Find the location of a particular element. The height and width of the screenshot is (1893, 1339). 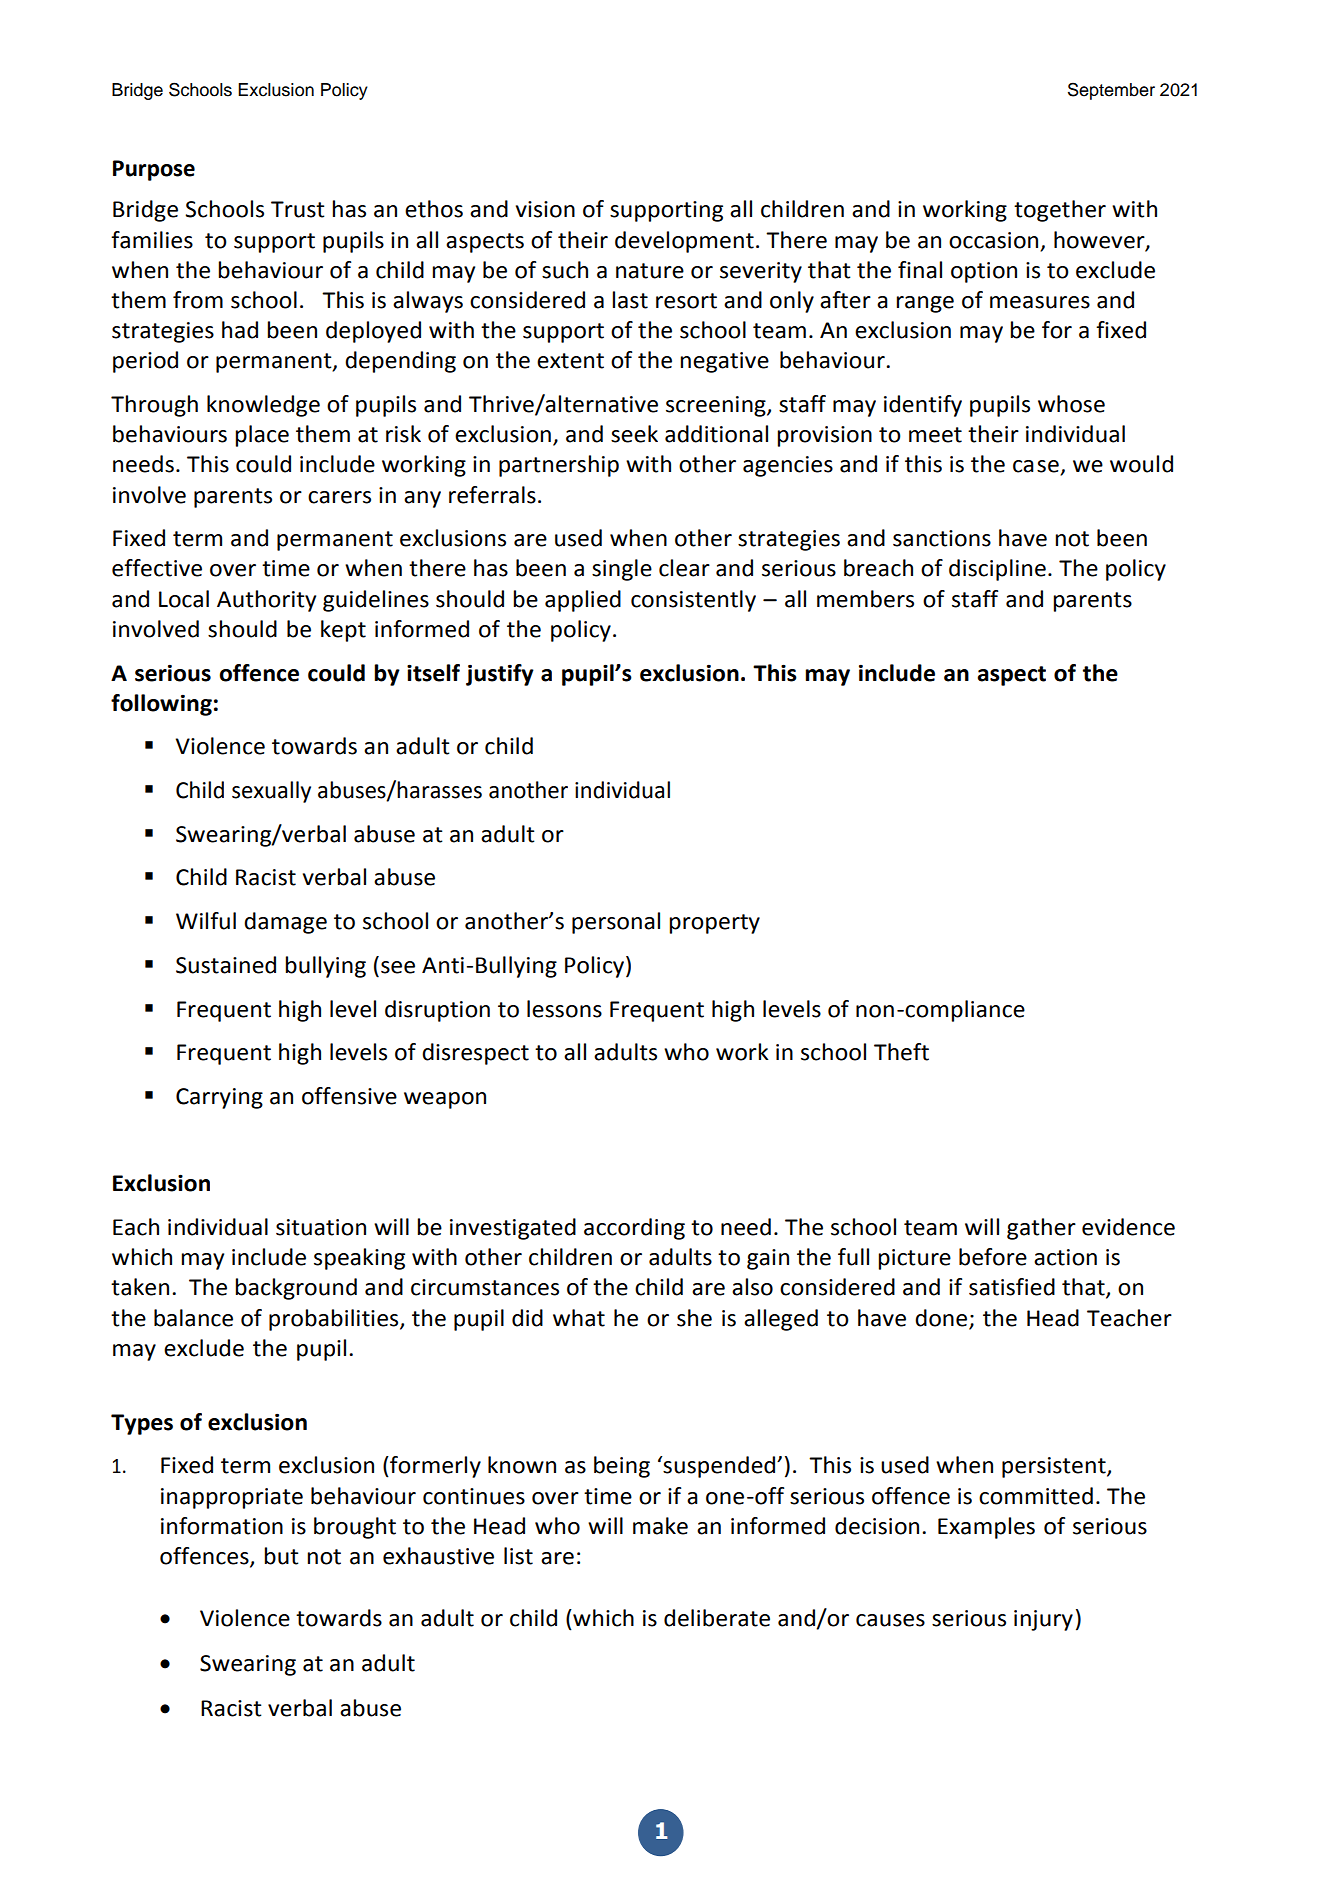

personal is located at coordinates (616, 923).
